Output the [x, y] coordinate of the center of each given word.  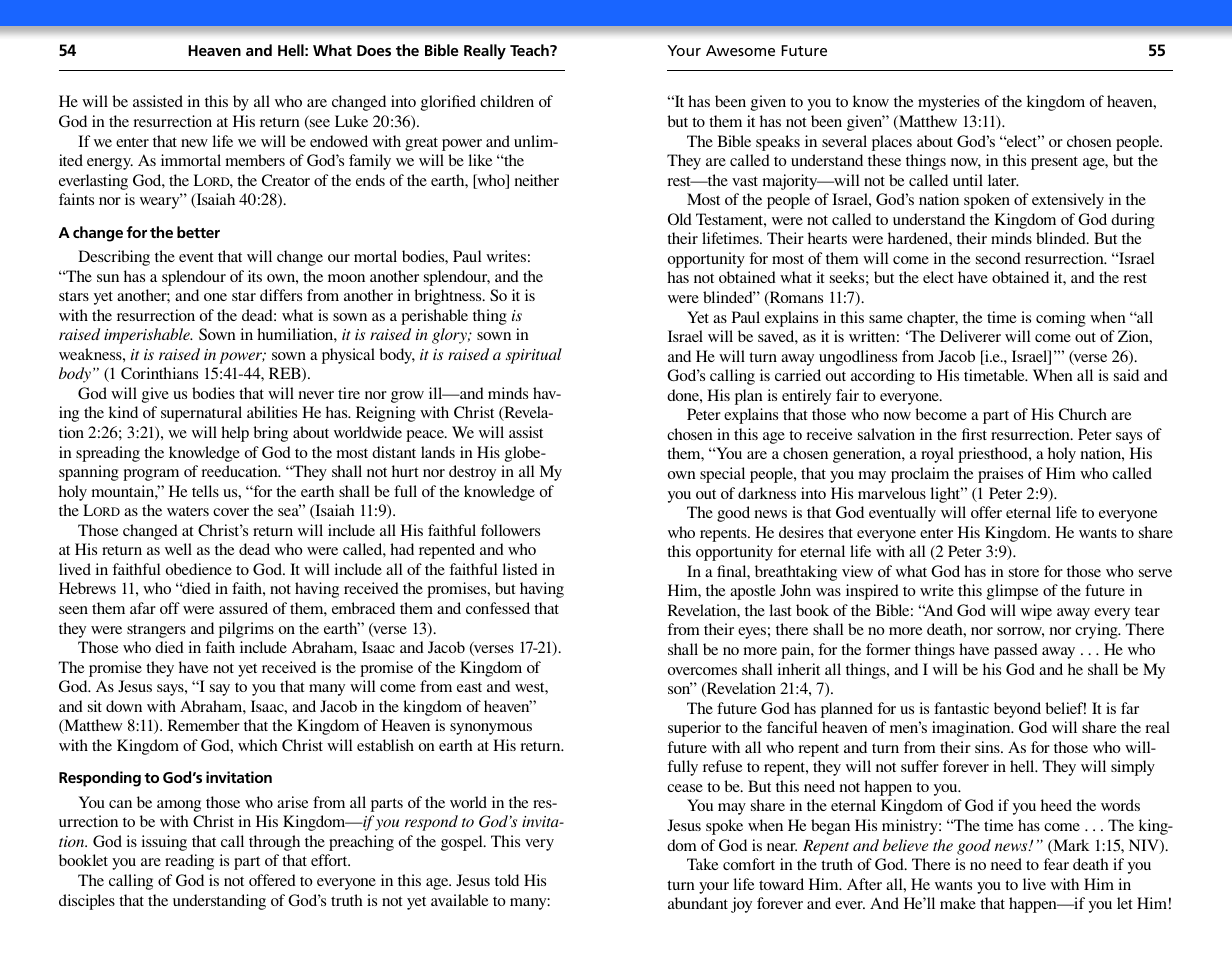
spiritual [534, 356]
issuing [164, 843]
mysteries [949, 103]
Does [374, 50]
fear [1056, 864]
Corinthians [159, 373]
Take [703, 864]
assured [243, 608]
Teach [530, 50]
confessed [498, 608]
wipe [1036, 612]
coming [1061, 319]
